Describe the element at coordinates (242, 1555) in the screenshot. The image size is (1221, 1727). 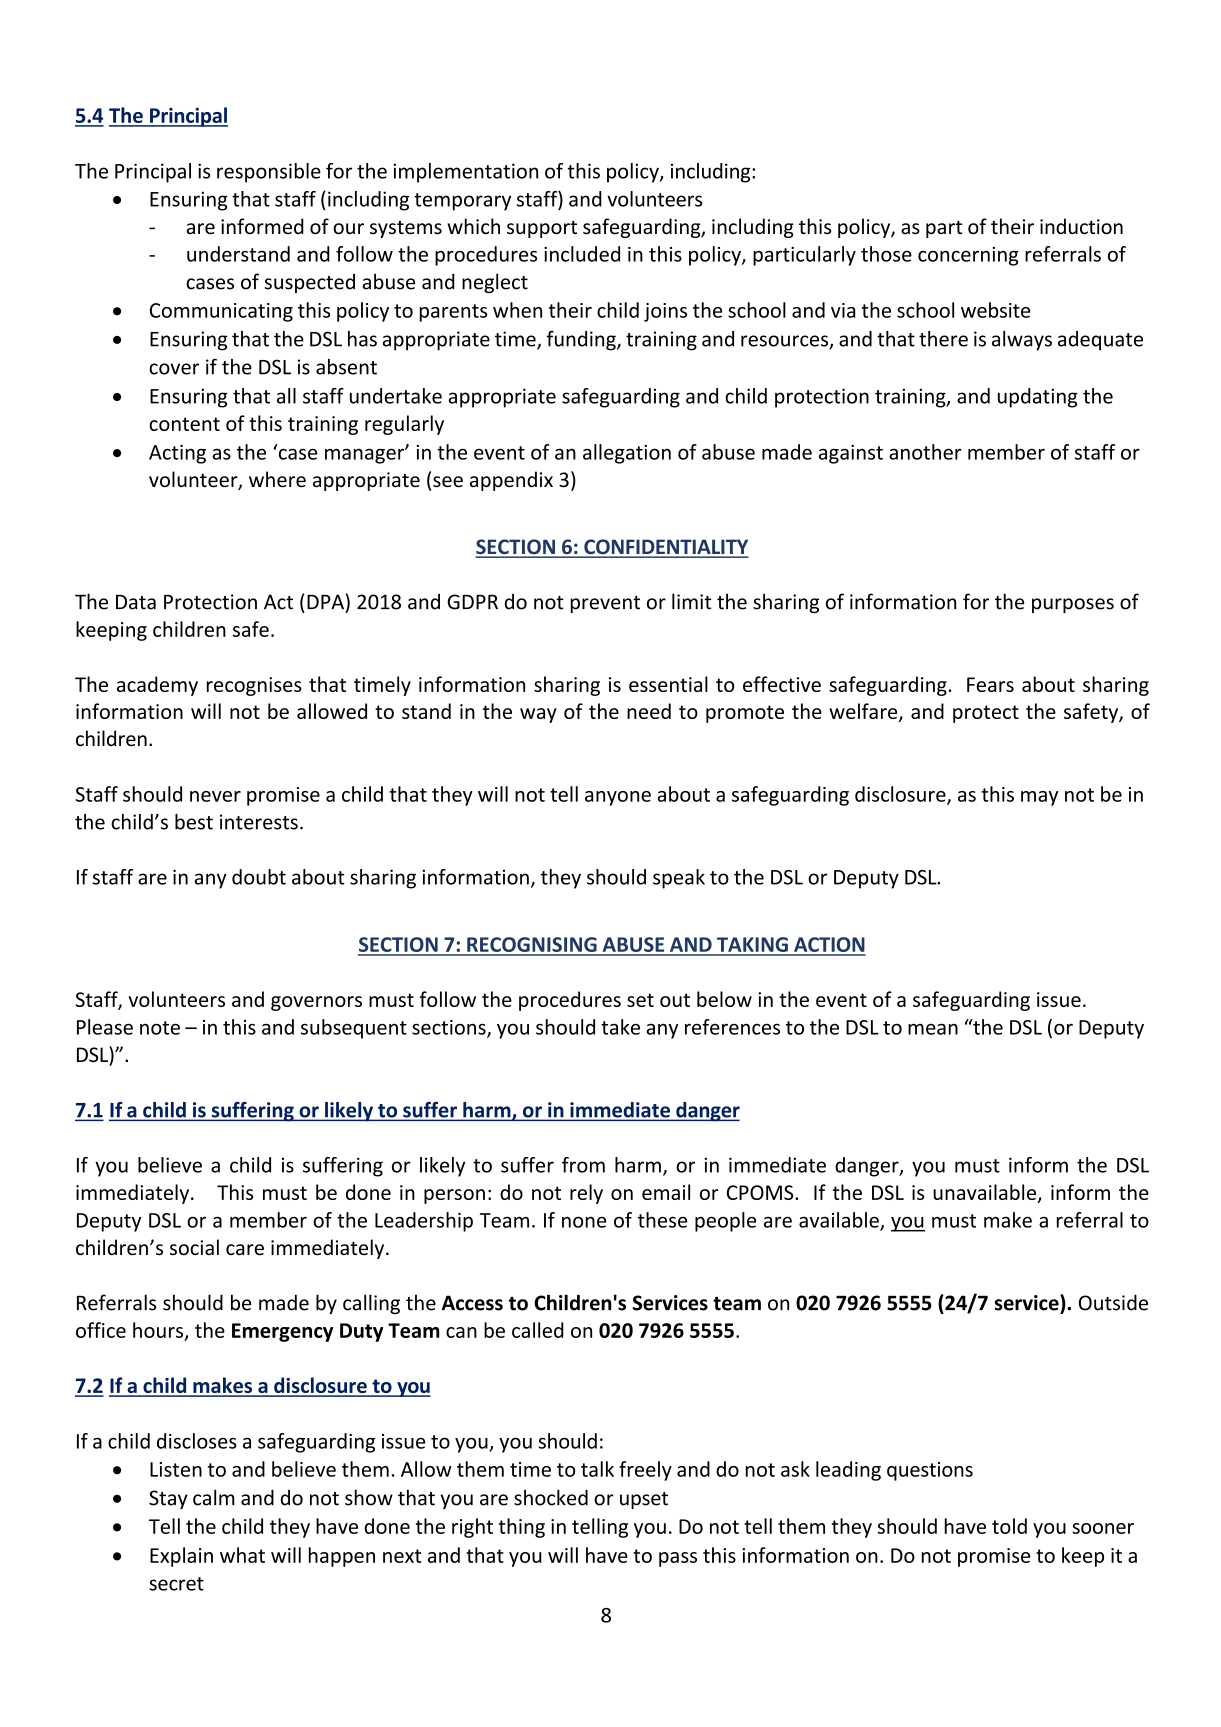
I see `what` at that location.
